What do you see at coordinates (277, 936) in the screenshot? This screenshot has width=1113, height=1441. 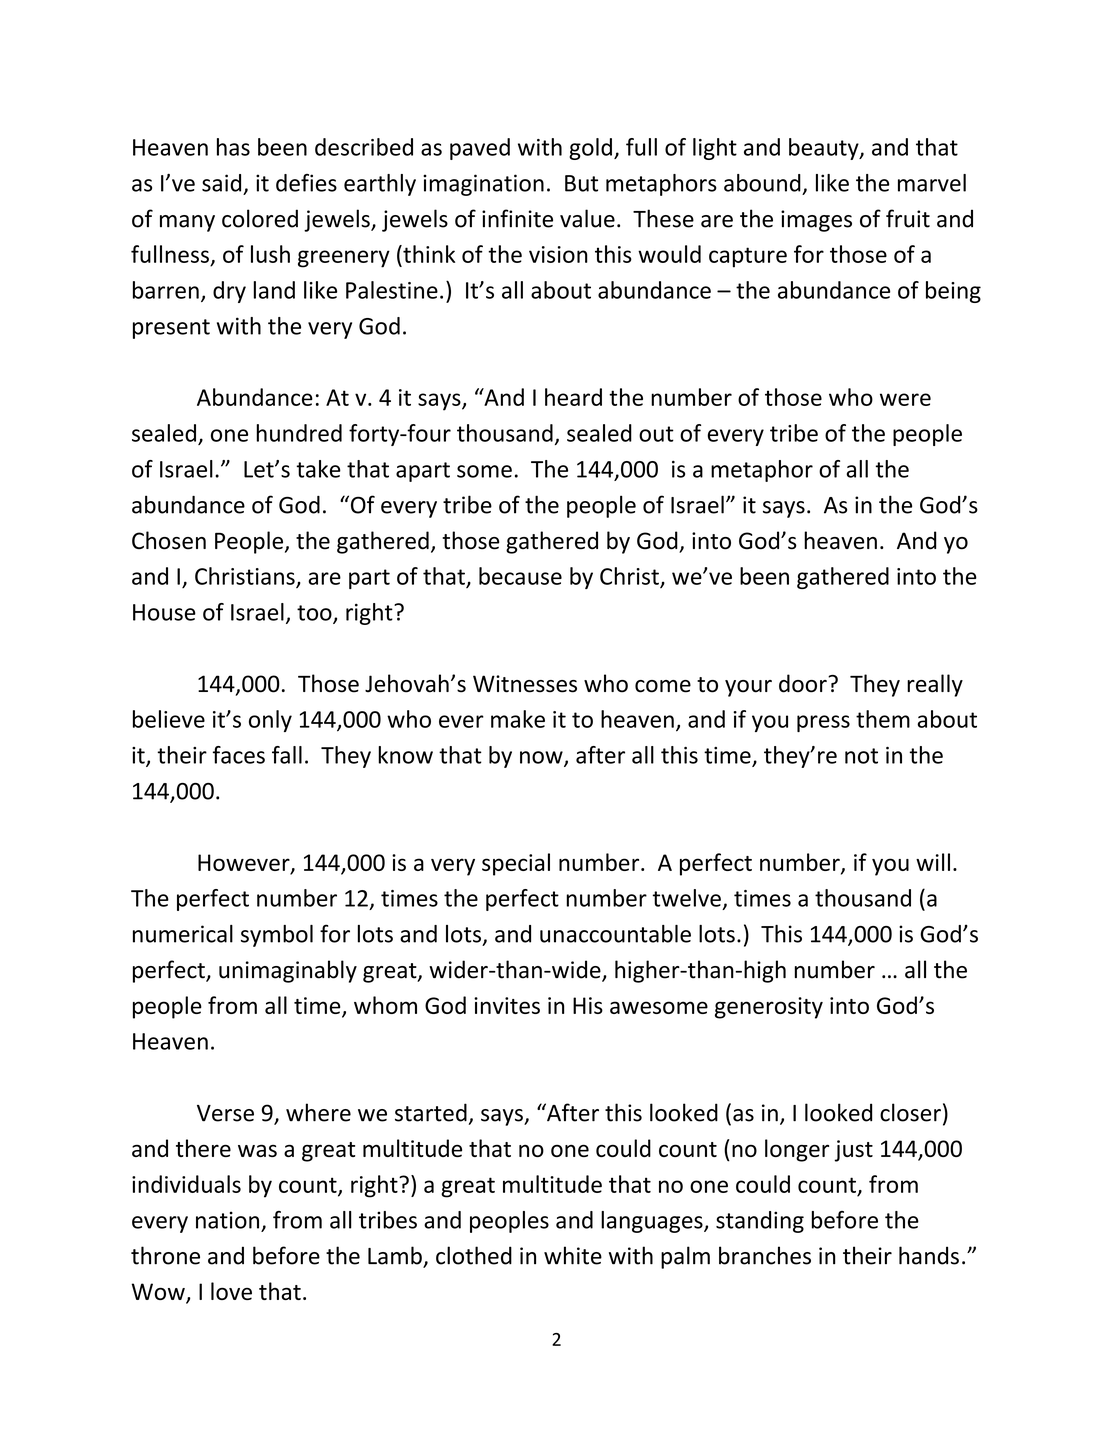 I see `symbol` at bounding box center [277, 936].
